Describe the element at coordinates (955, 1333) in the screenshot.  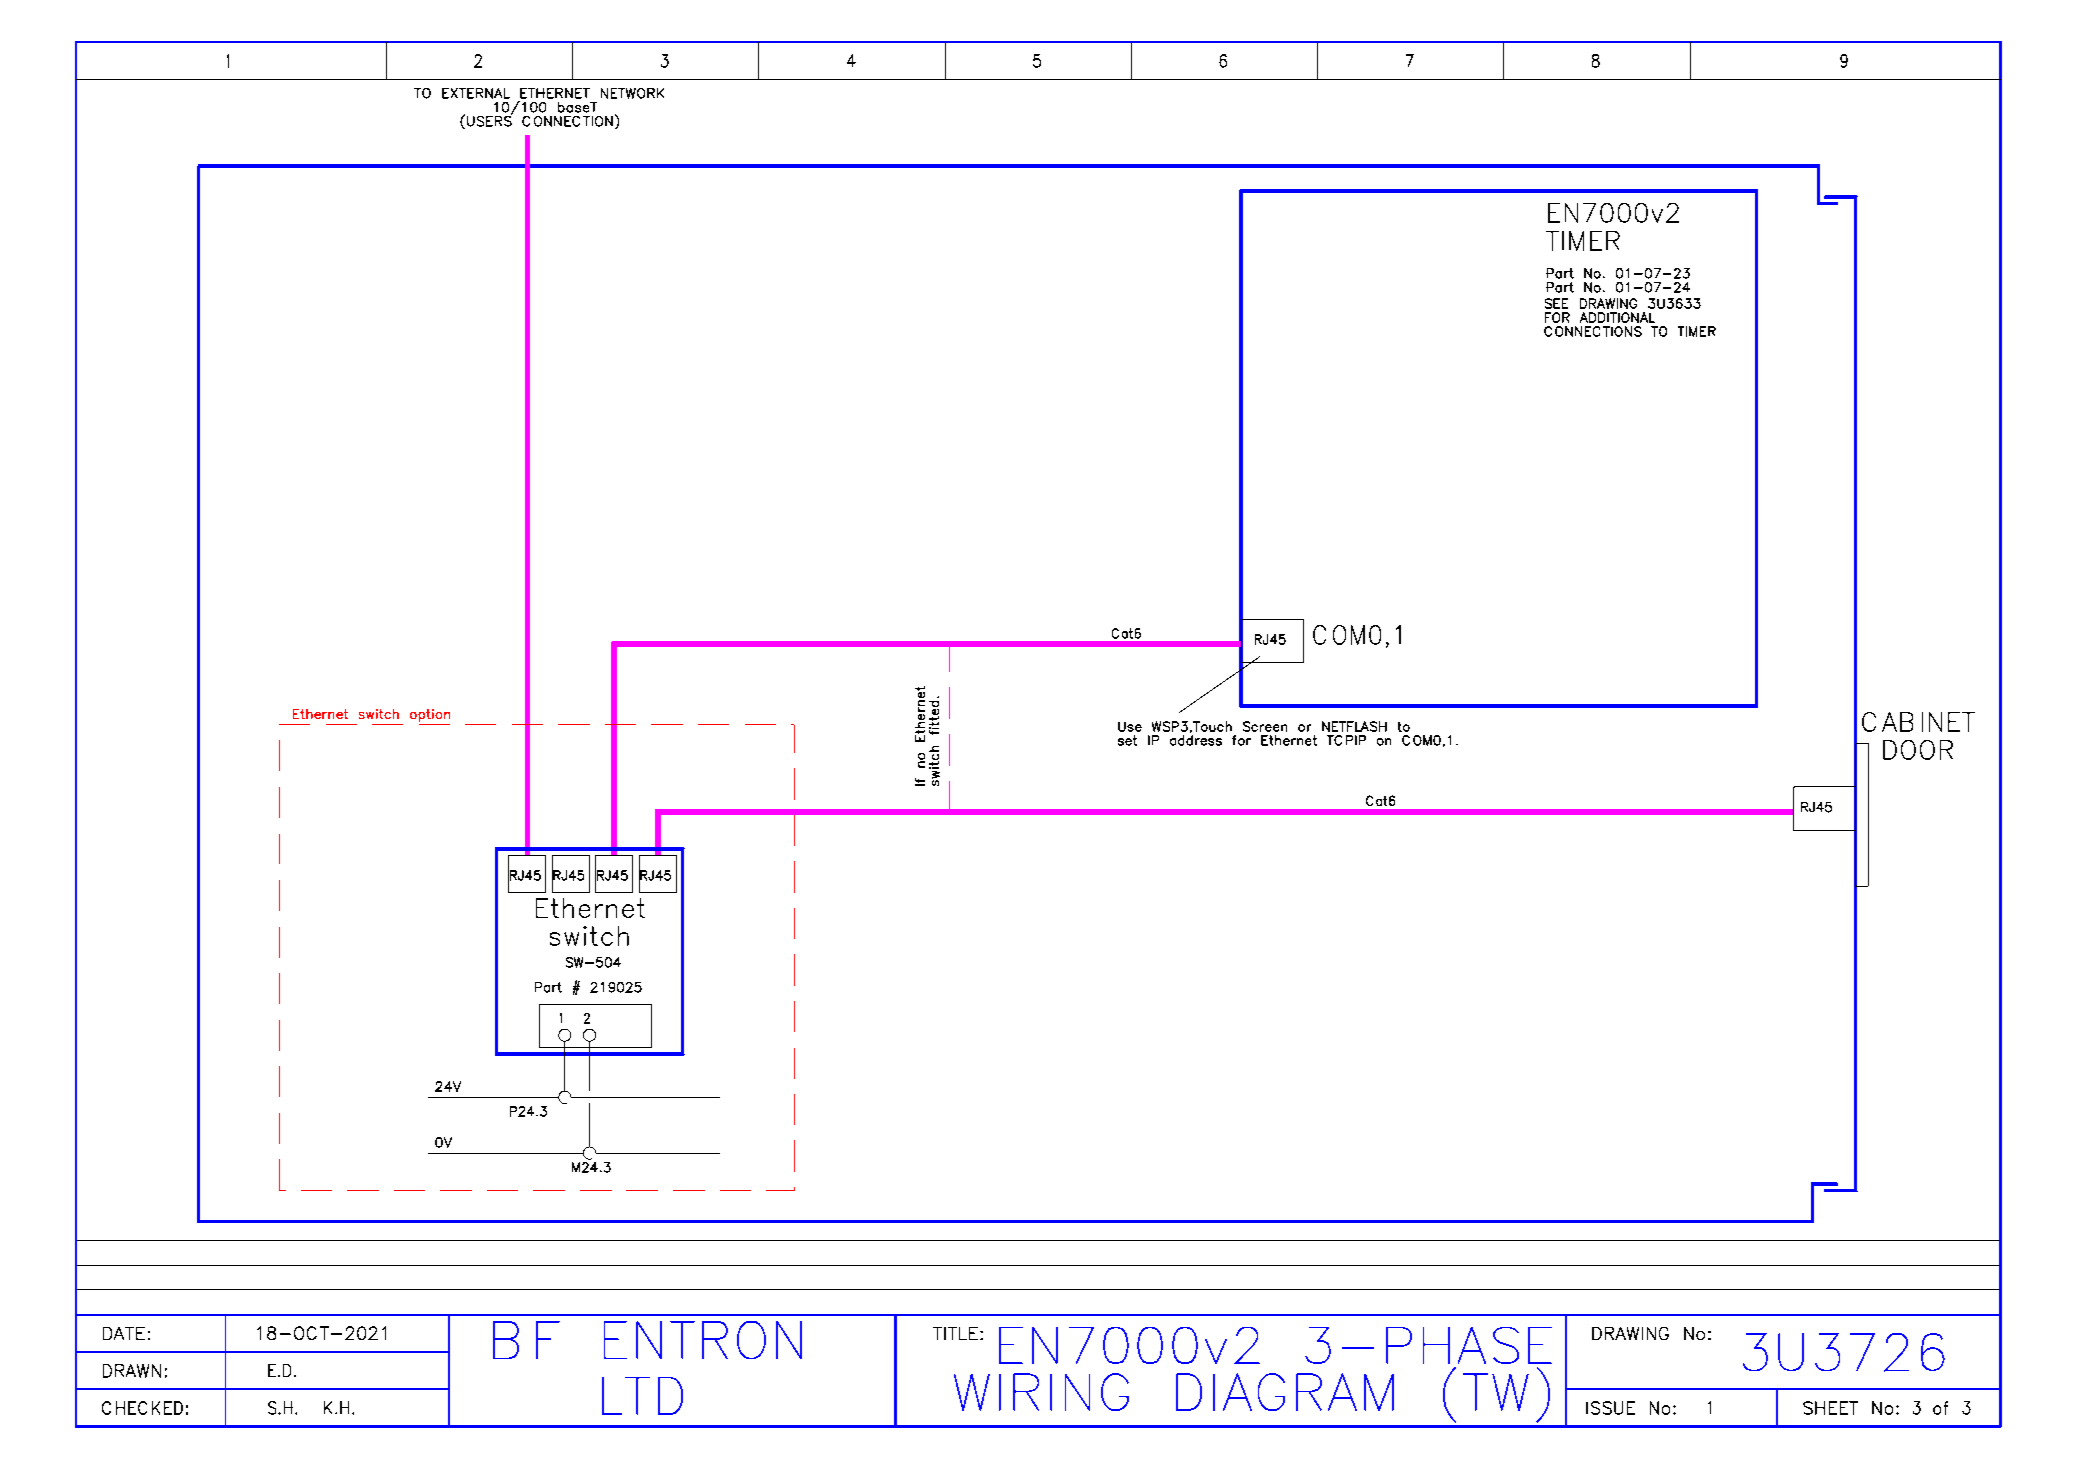
I see `TITLE` at that location.
